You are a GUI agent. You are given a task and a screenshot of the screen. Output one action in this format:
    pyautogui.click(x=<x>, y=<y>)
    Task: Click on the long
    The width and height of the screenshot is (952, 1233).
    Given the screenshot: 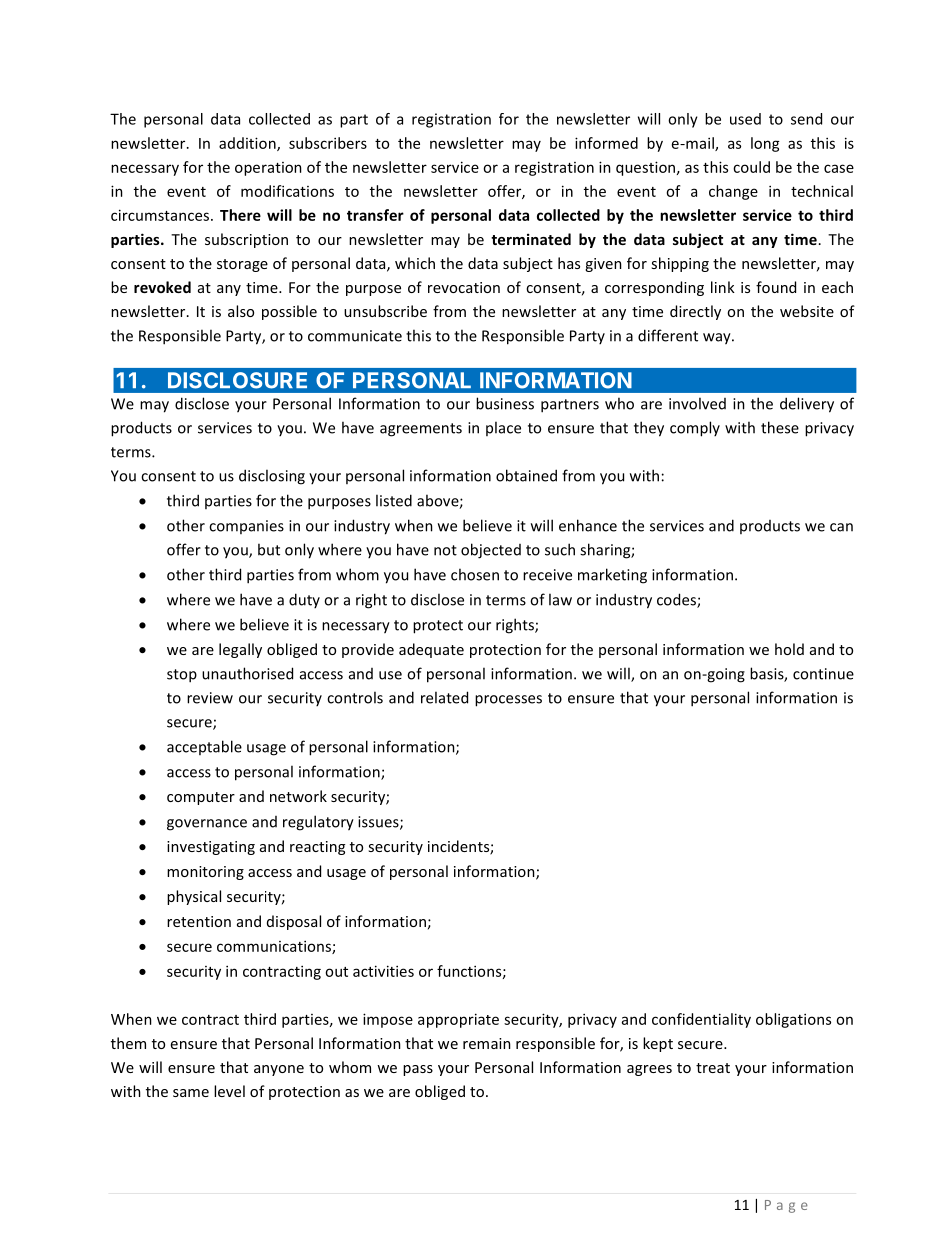 What is the action you would take?
    pyautogui.click(x=765, y=144)
